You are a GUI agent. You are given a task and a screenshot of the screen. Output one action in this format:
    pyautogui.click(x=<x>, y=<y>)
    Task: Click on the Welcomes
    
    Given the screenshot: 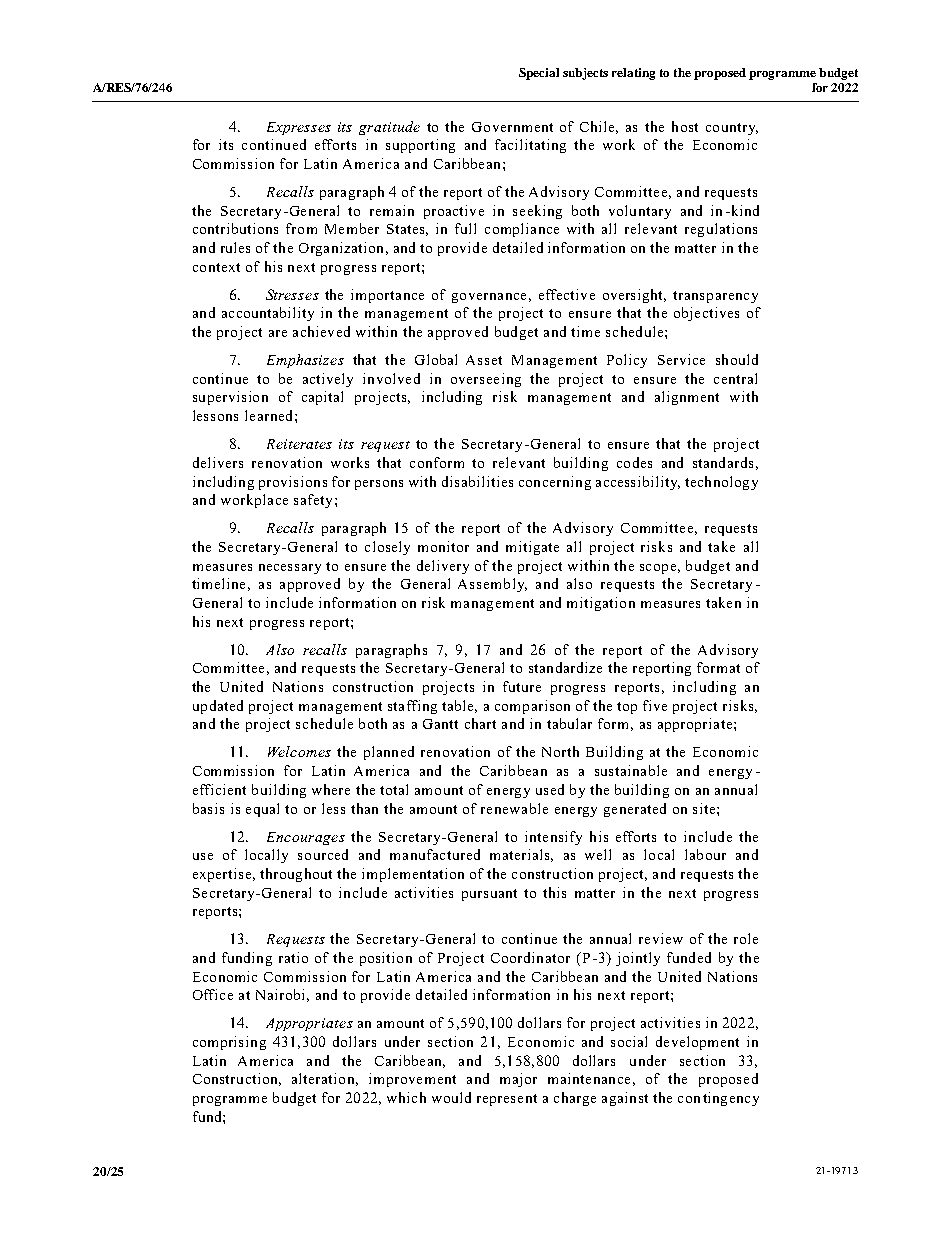 What is the action you would take?
    pyautogui.click(x=299, y=751)
